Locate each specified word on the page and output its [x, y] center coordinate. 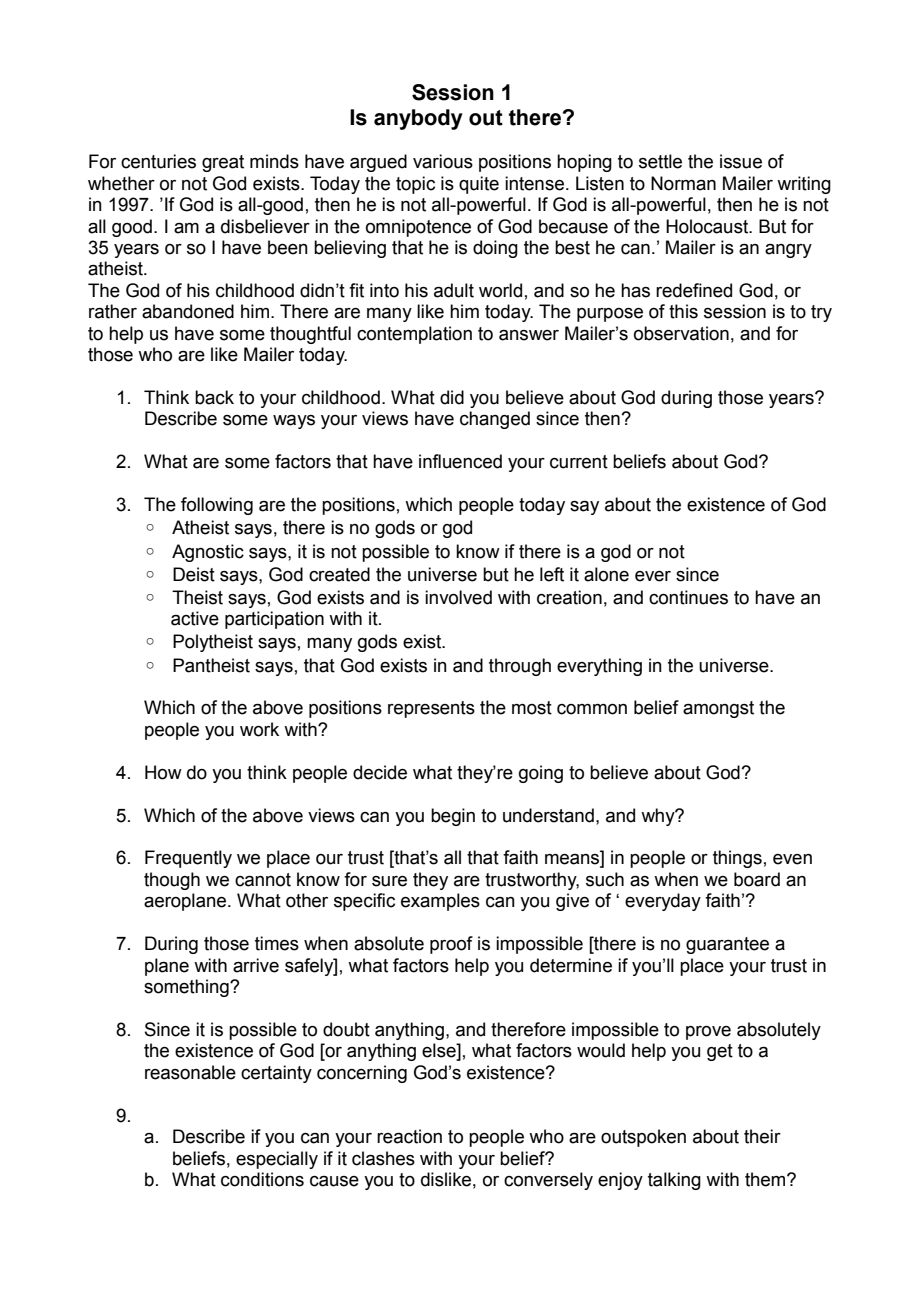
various [443, 161]
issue [741, 161]
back [214, 397]
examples [440, 902]
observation [681, 333]
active [195, 618]
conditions [262, 1179]
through [520, 667]
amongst [718, 709]
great [223, 163]
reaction [409, 1136]
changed [495, 420]
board [757, 879]
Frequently [188, 859]
